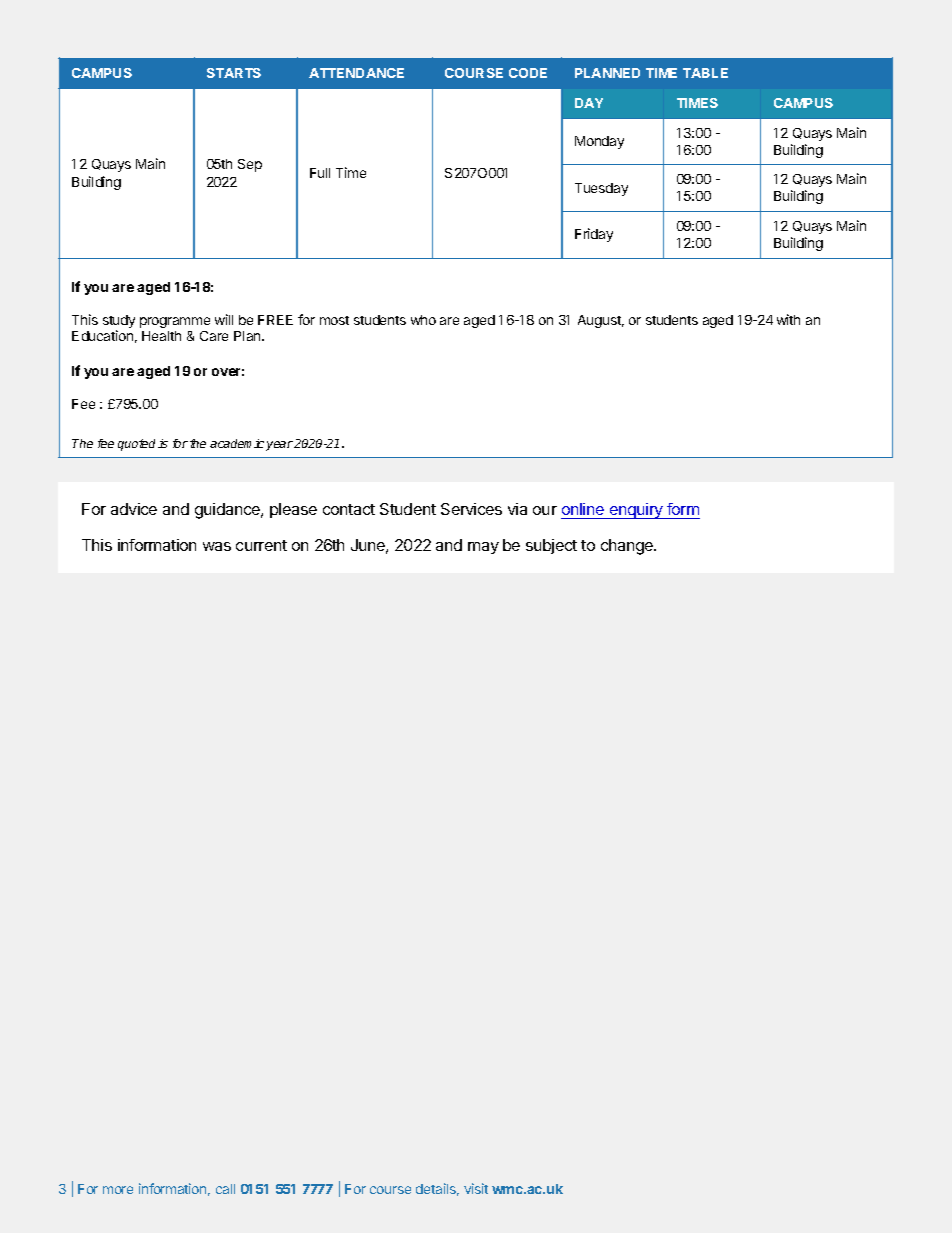 This page has height=1233, width=952. What do you see at coordinates (705, 73) in the page?
I see `TABLE` at bounding box center [705, 73].
